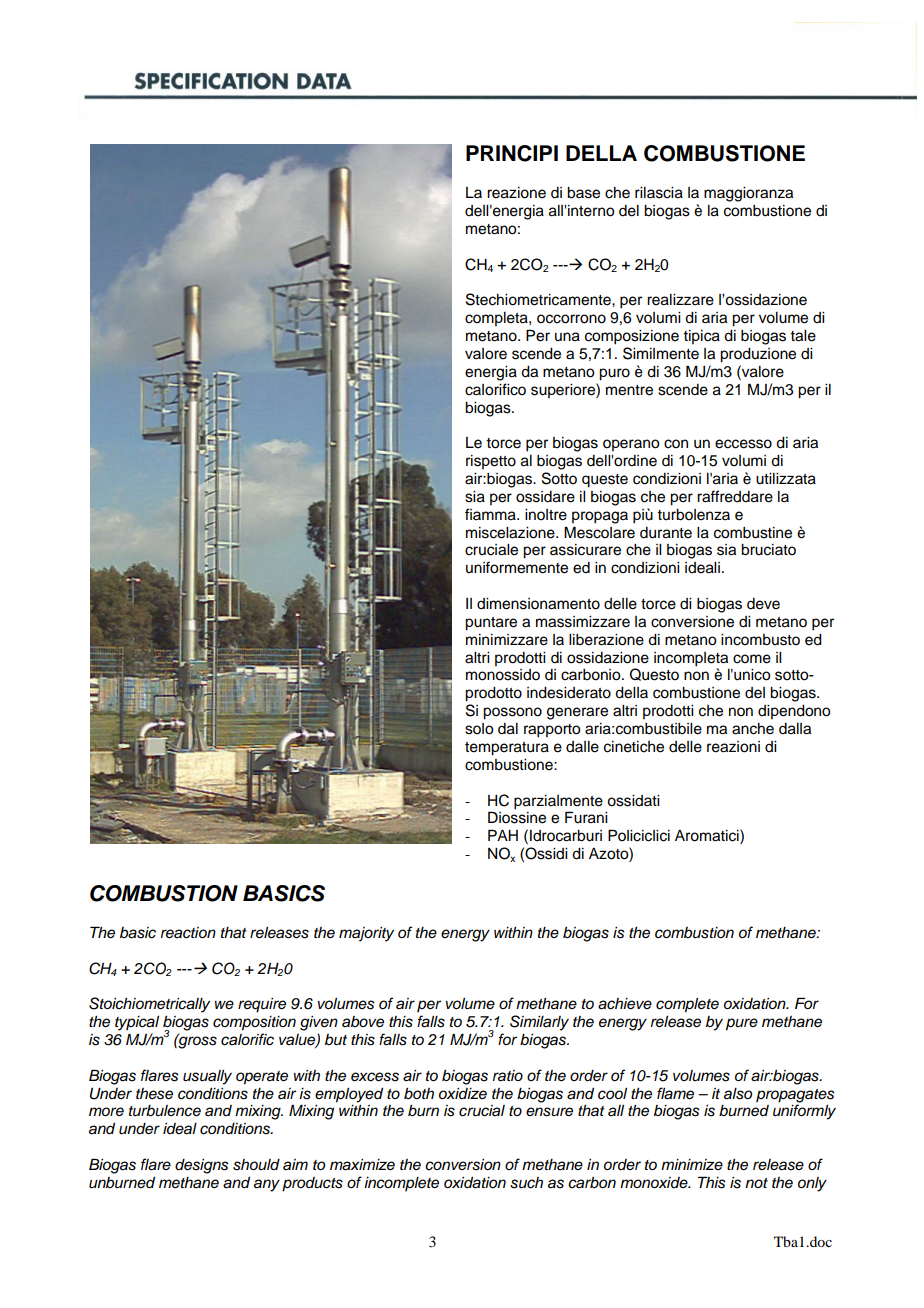 The image size is (924, 1308). Describe the element at coordinates (567, 337) in the page. I see `una` at that location.
